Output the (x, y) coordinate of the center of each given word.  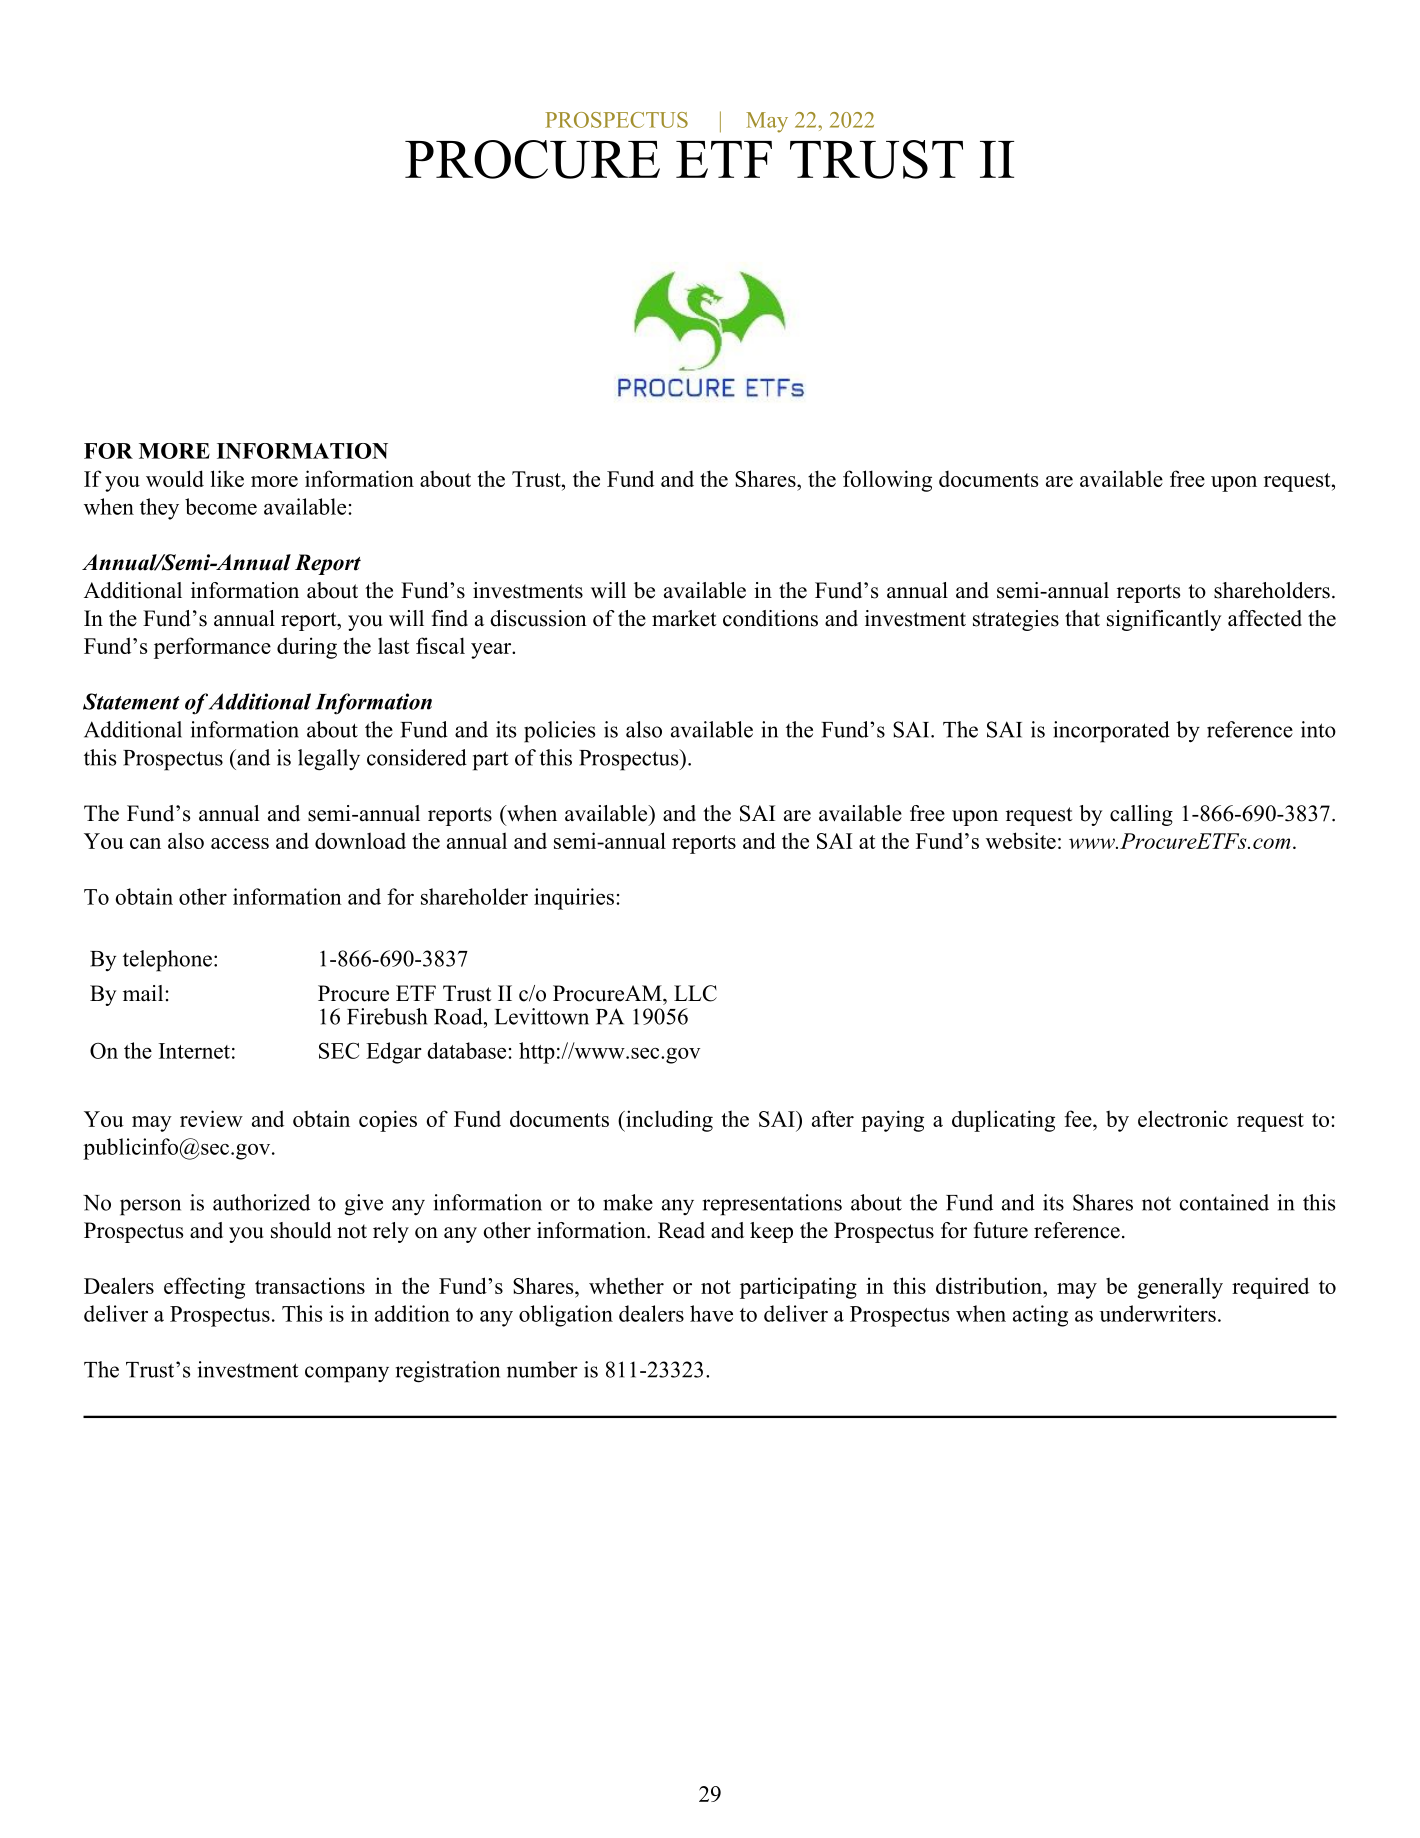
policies (559, 732)
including (668, 1121)
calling (1141, 815)
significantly (1164, 620)
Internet (194, 1051)
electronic (1183, 1118)
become (221, 506)
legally (329, 760)
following (887, 481)
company (347, 1374)
